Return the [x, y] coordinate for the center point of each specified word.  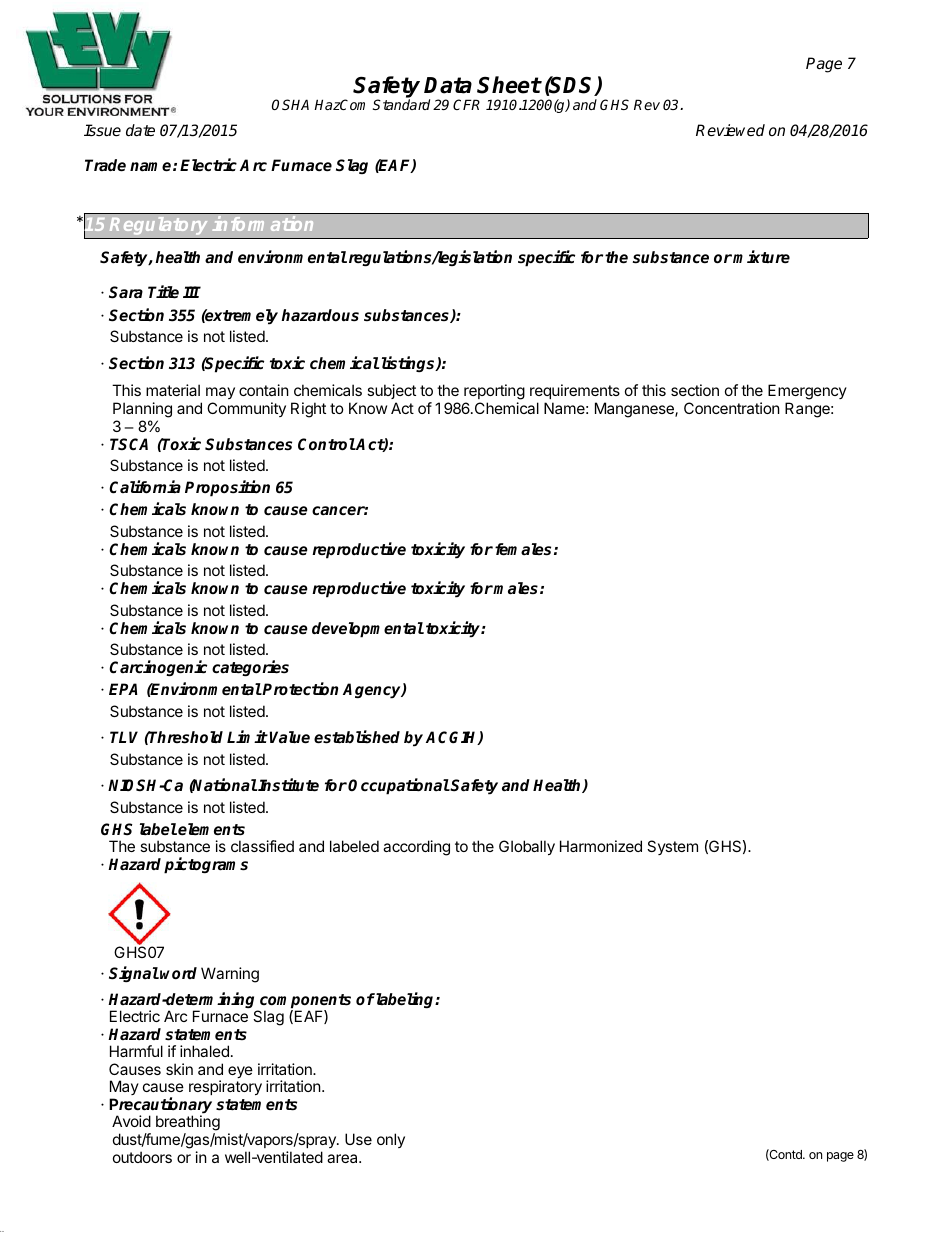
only [391, 1140]
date [140, 130]
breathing [188, 1124]
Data [448, 85]
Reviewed [730, 130]
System [672, 847]
